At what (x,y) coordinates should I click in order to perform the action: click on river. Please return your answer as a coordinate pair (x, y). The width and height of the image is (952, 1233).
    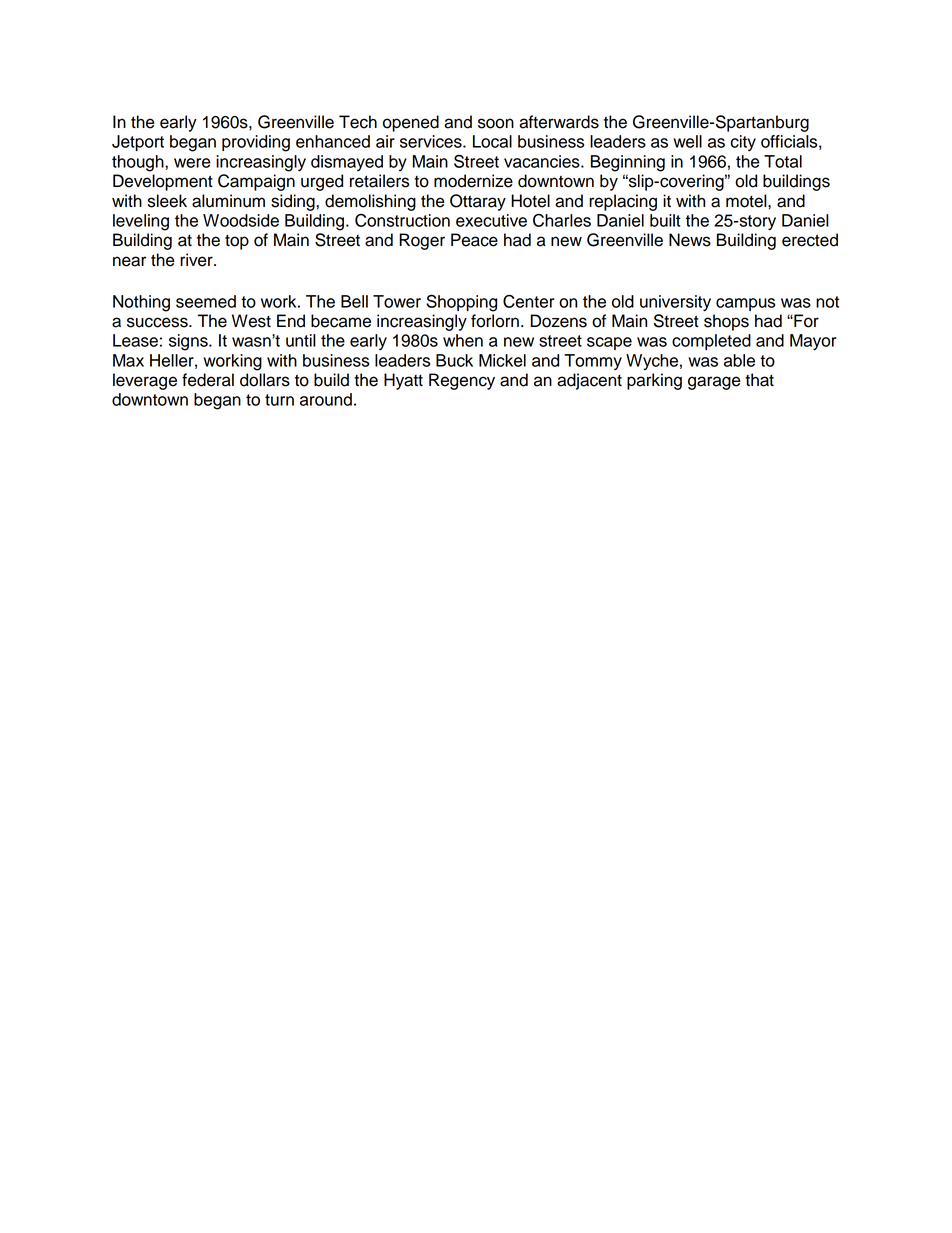
    Looking at the image, I should click on (197, 260).
